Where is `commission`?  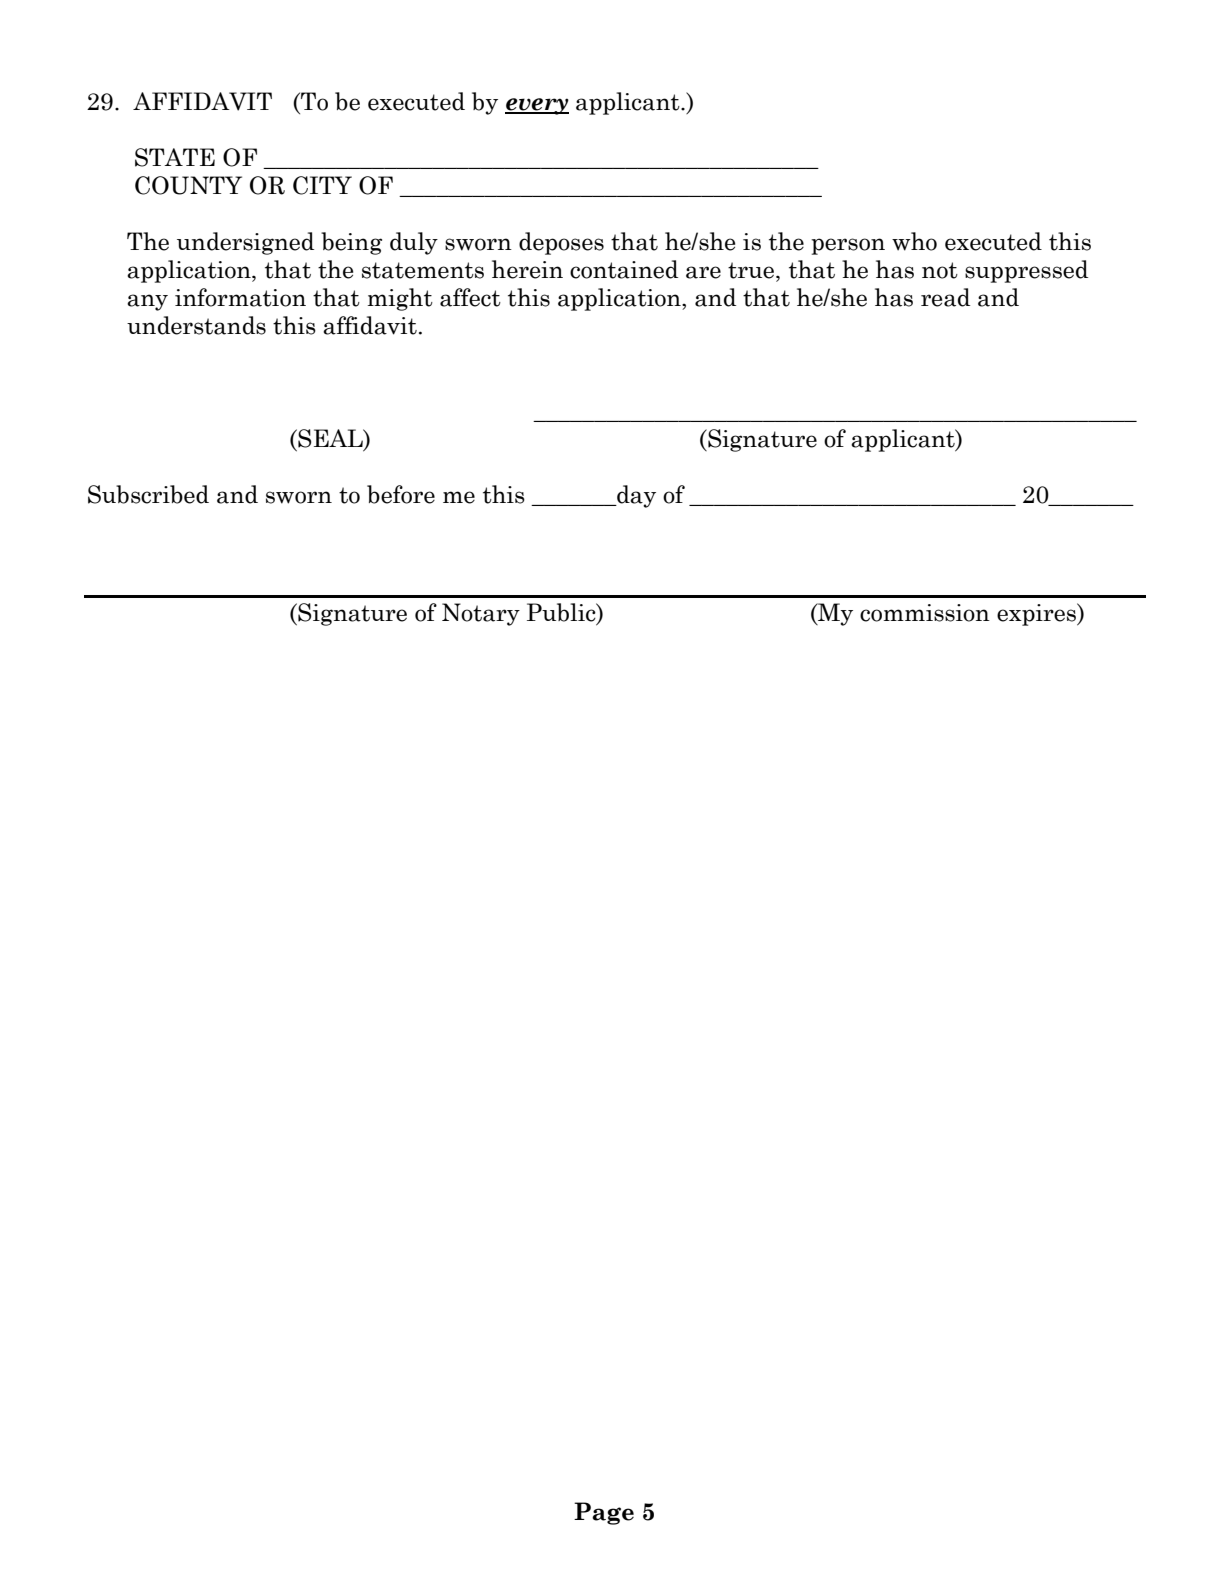 commission is located at coordinates (925, 613).
